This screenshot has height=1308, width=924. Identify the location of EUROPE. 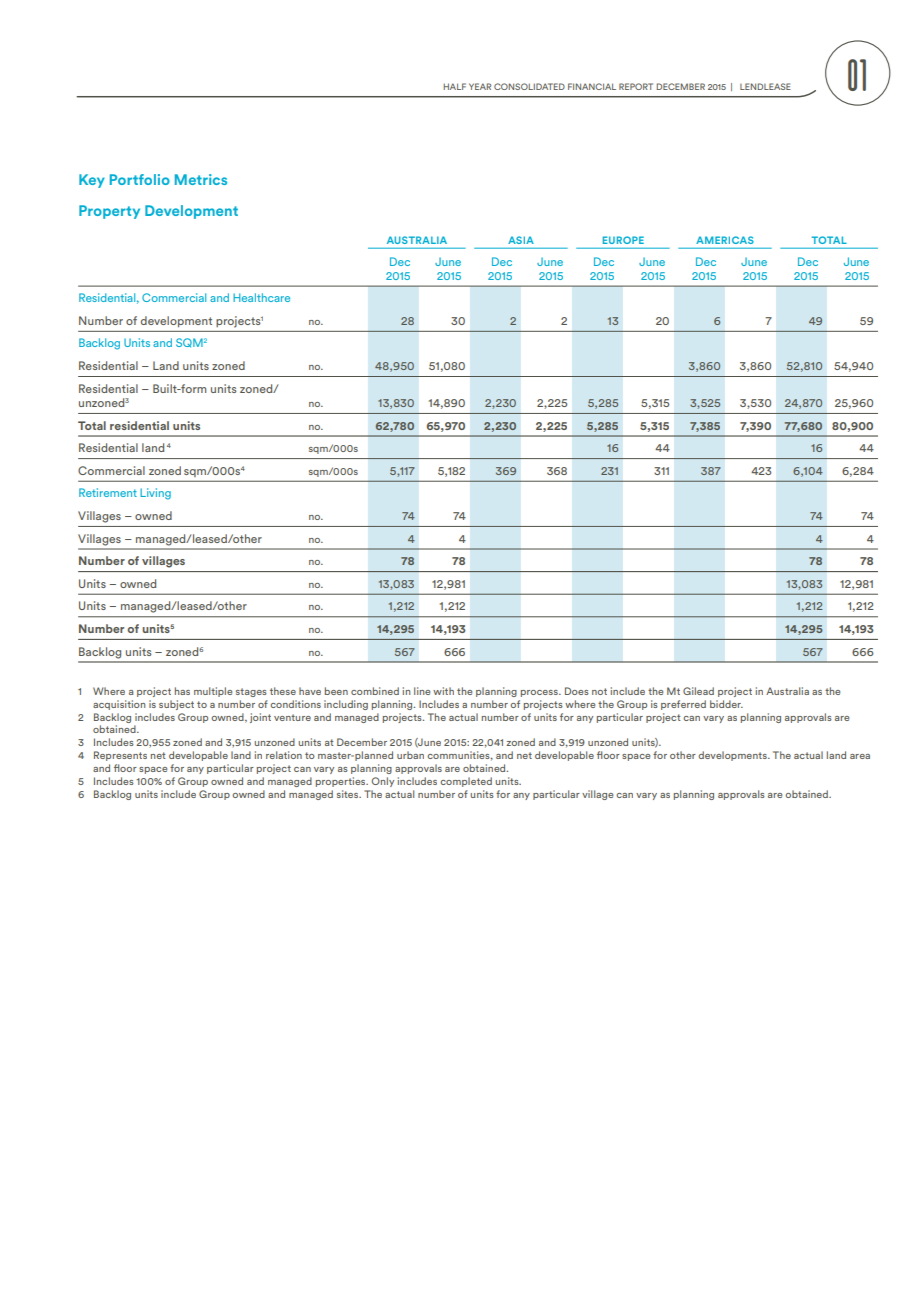
(623, 240).
